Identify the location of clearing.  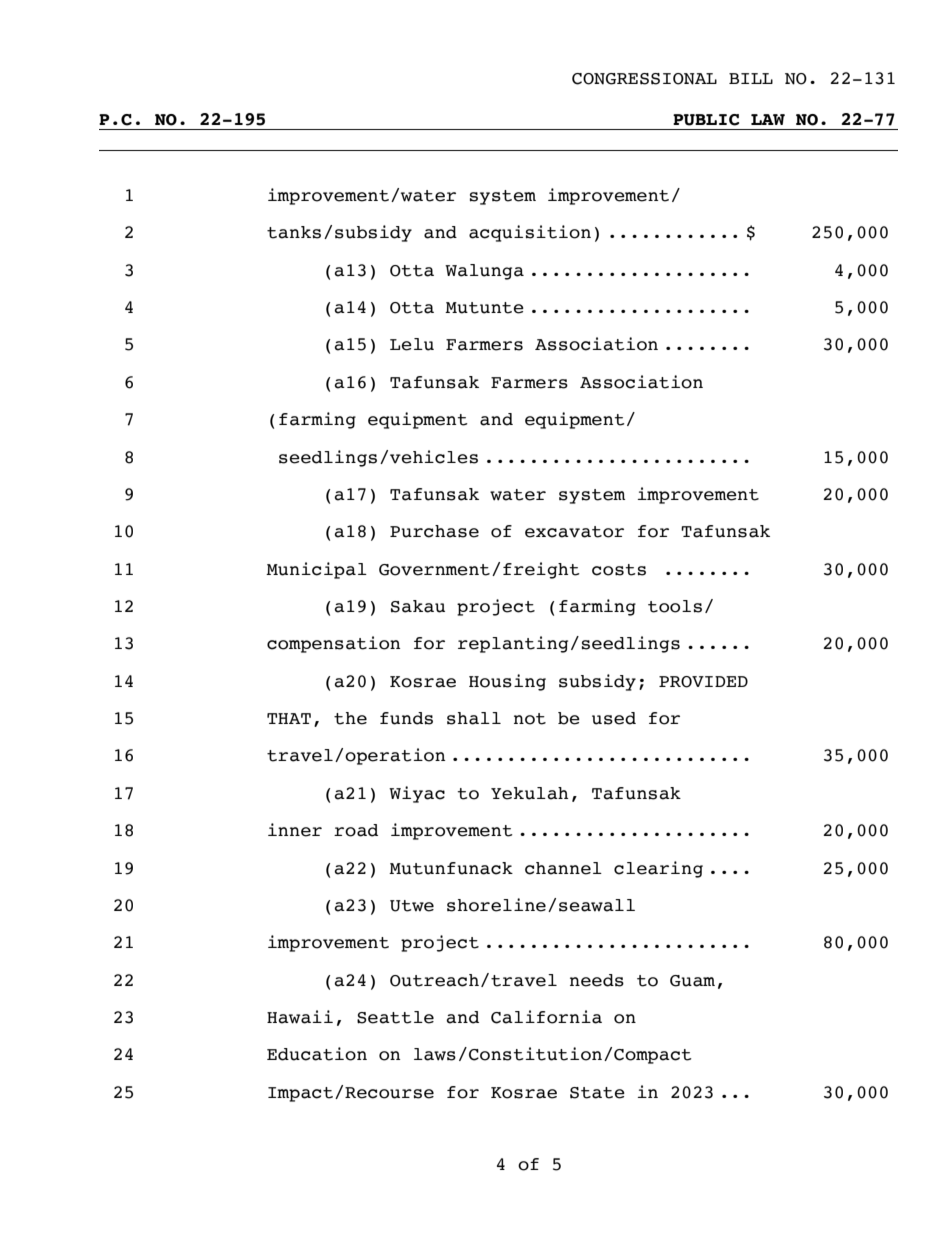
(658, 869).
